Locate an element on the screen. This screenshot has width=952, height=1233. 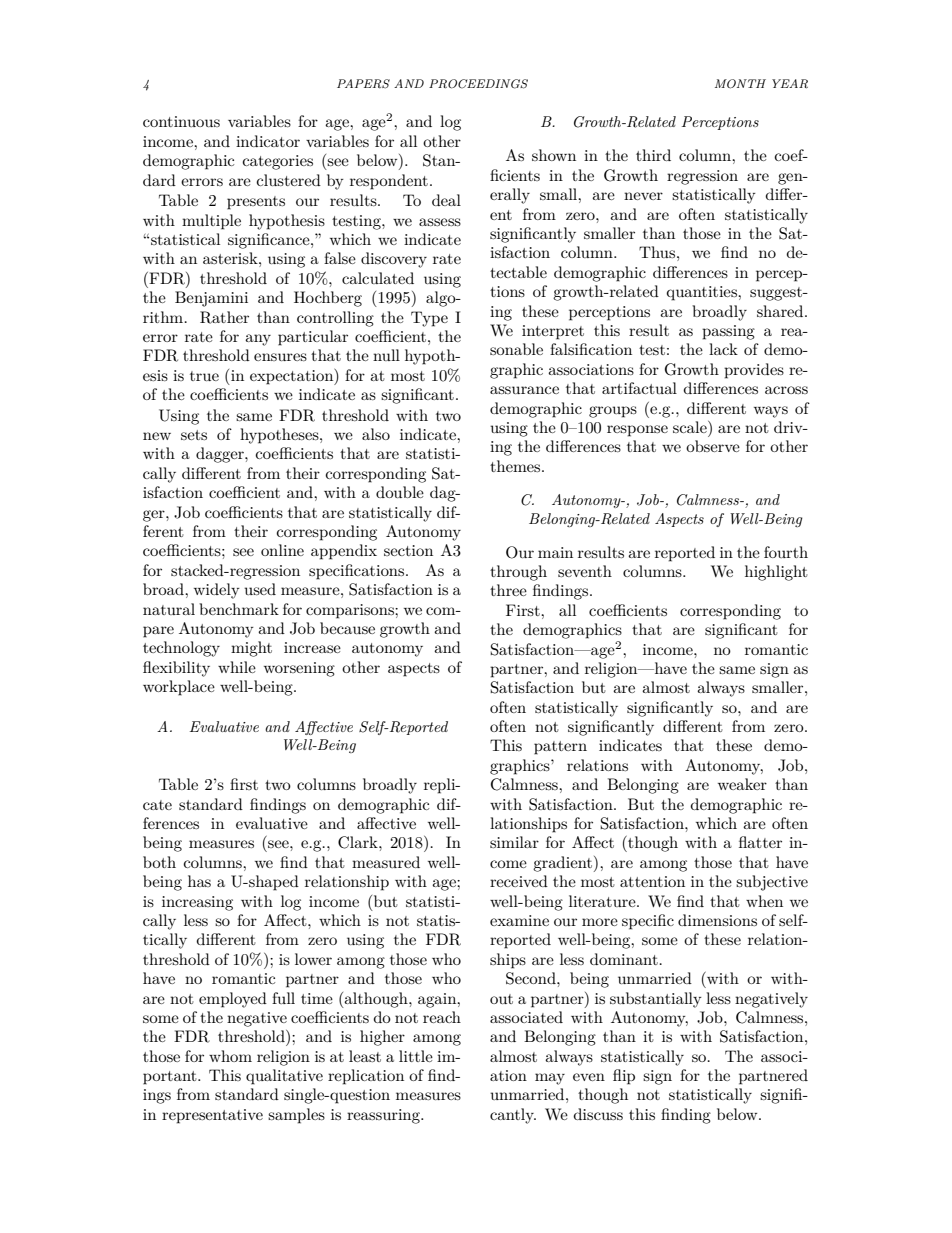
shown is located at coordinates (554, 155).
